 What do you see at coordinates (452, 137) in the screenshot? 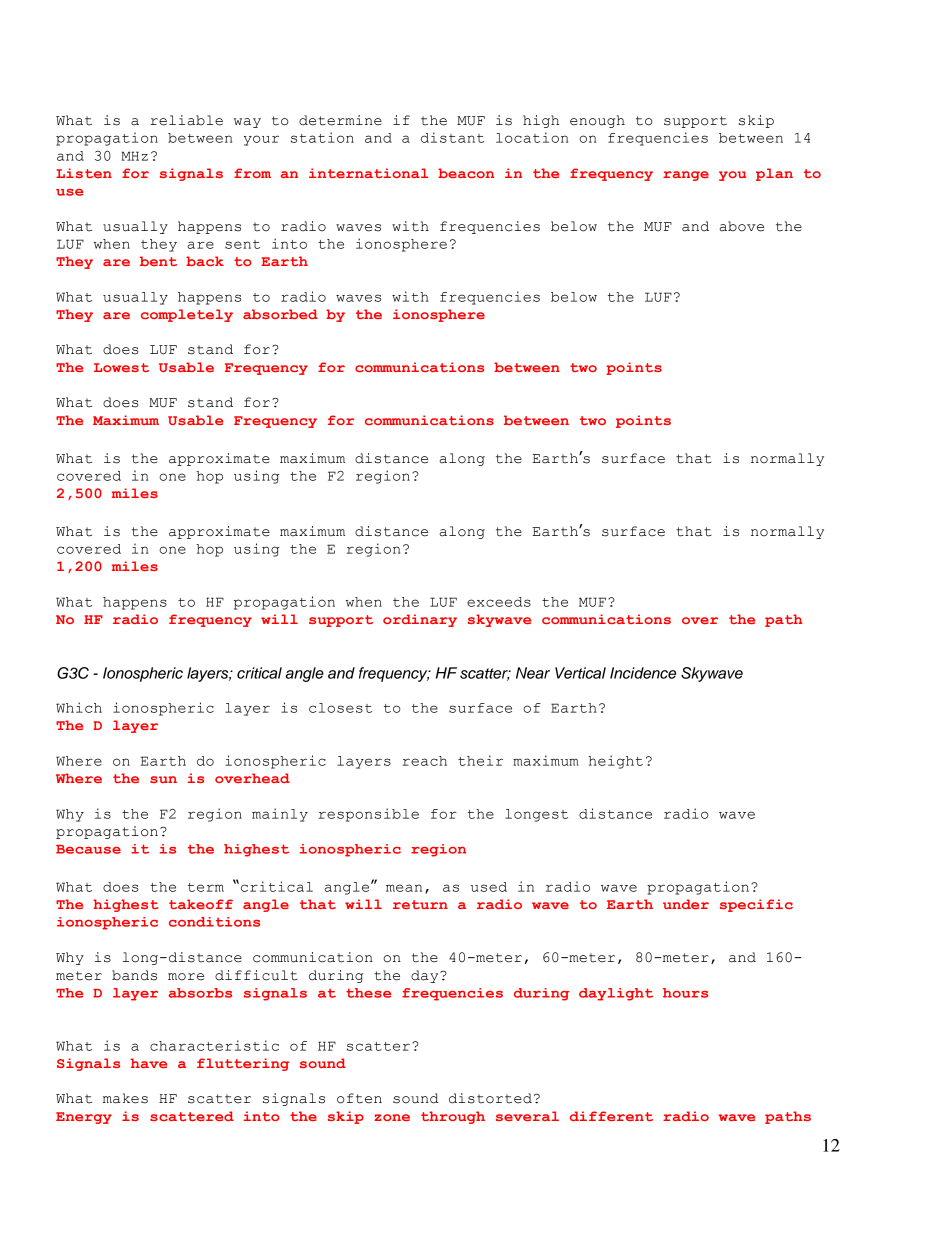
I see `distant` at bounding box center [452, 137].
